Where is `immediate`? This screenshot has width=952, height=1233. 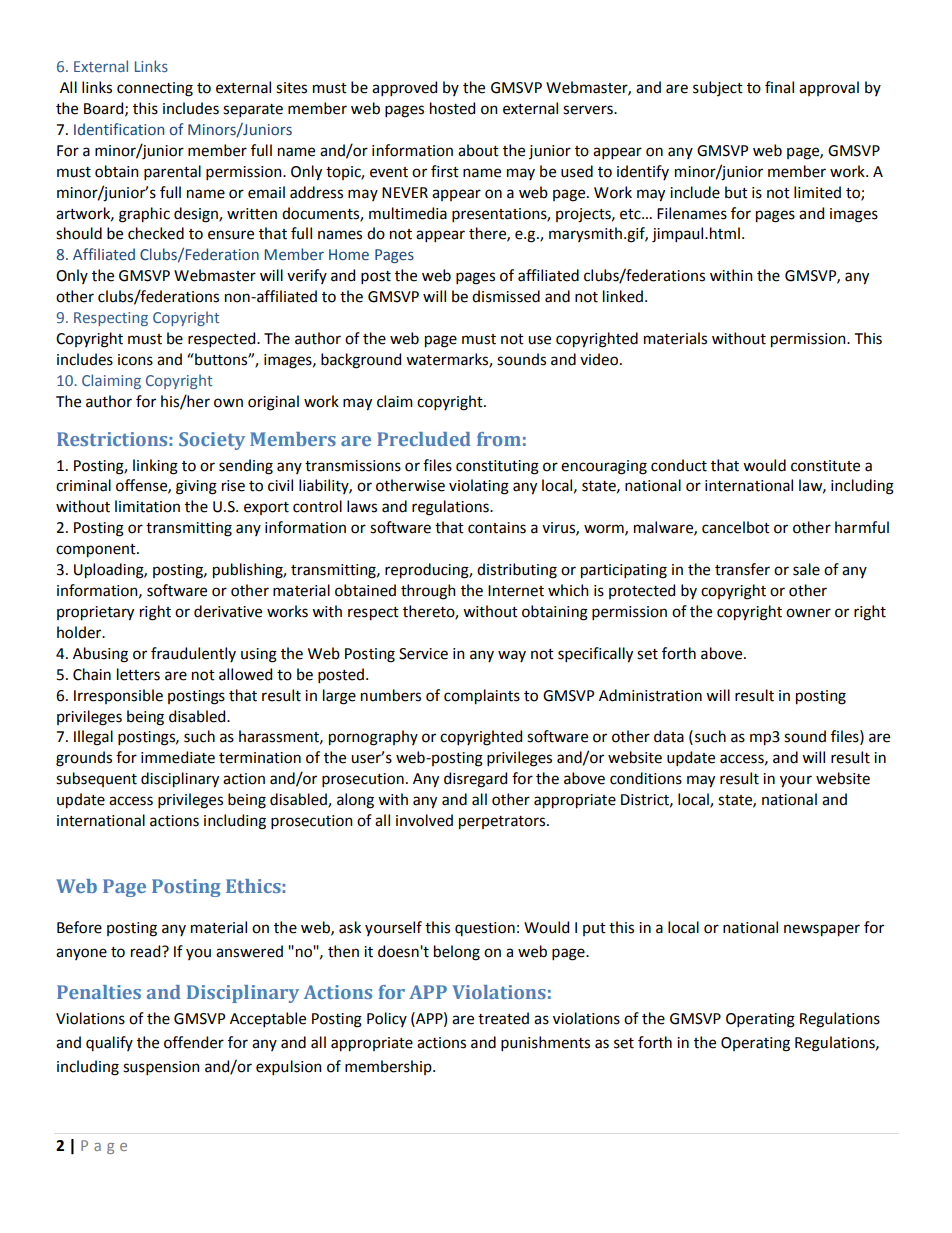 immediate is located at coordinates (178, 757).
